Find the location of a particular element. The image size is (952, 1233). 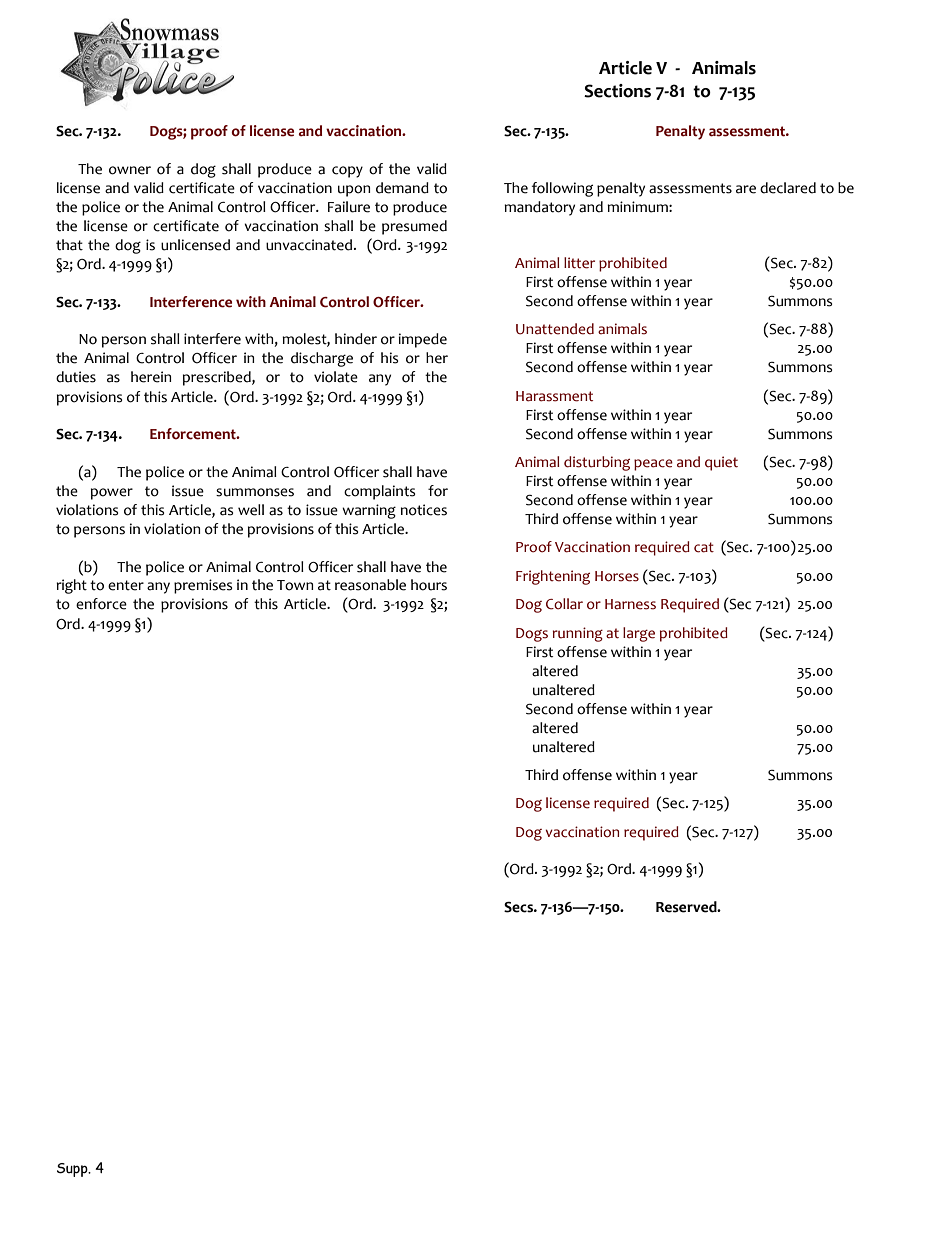

running is located at coordinates (577, 634).
